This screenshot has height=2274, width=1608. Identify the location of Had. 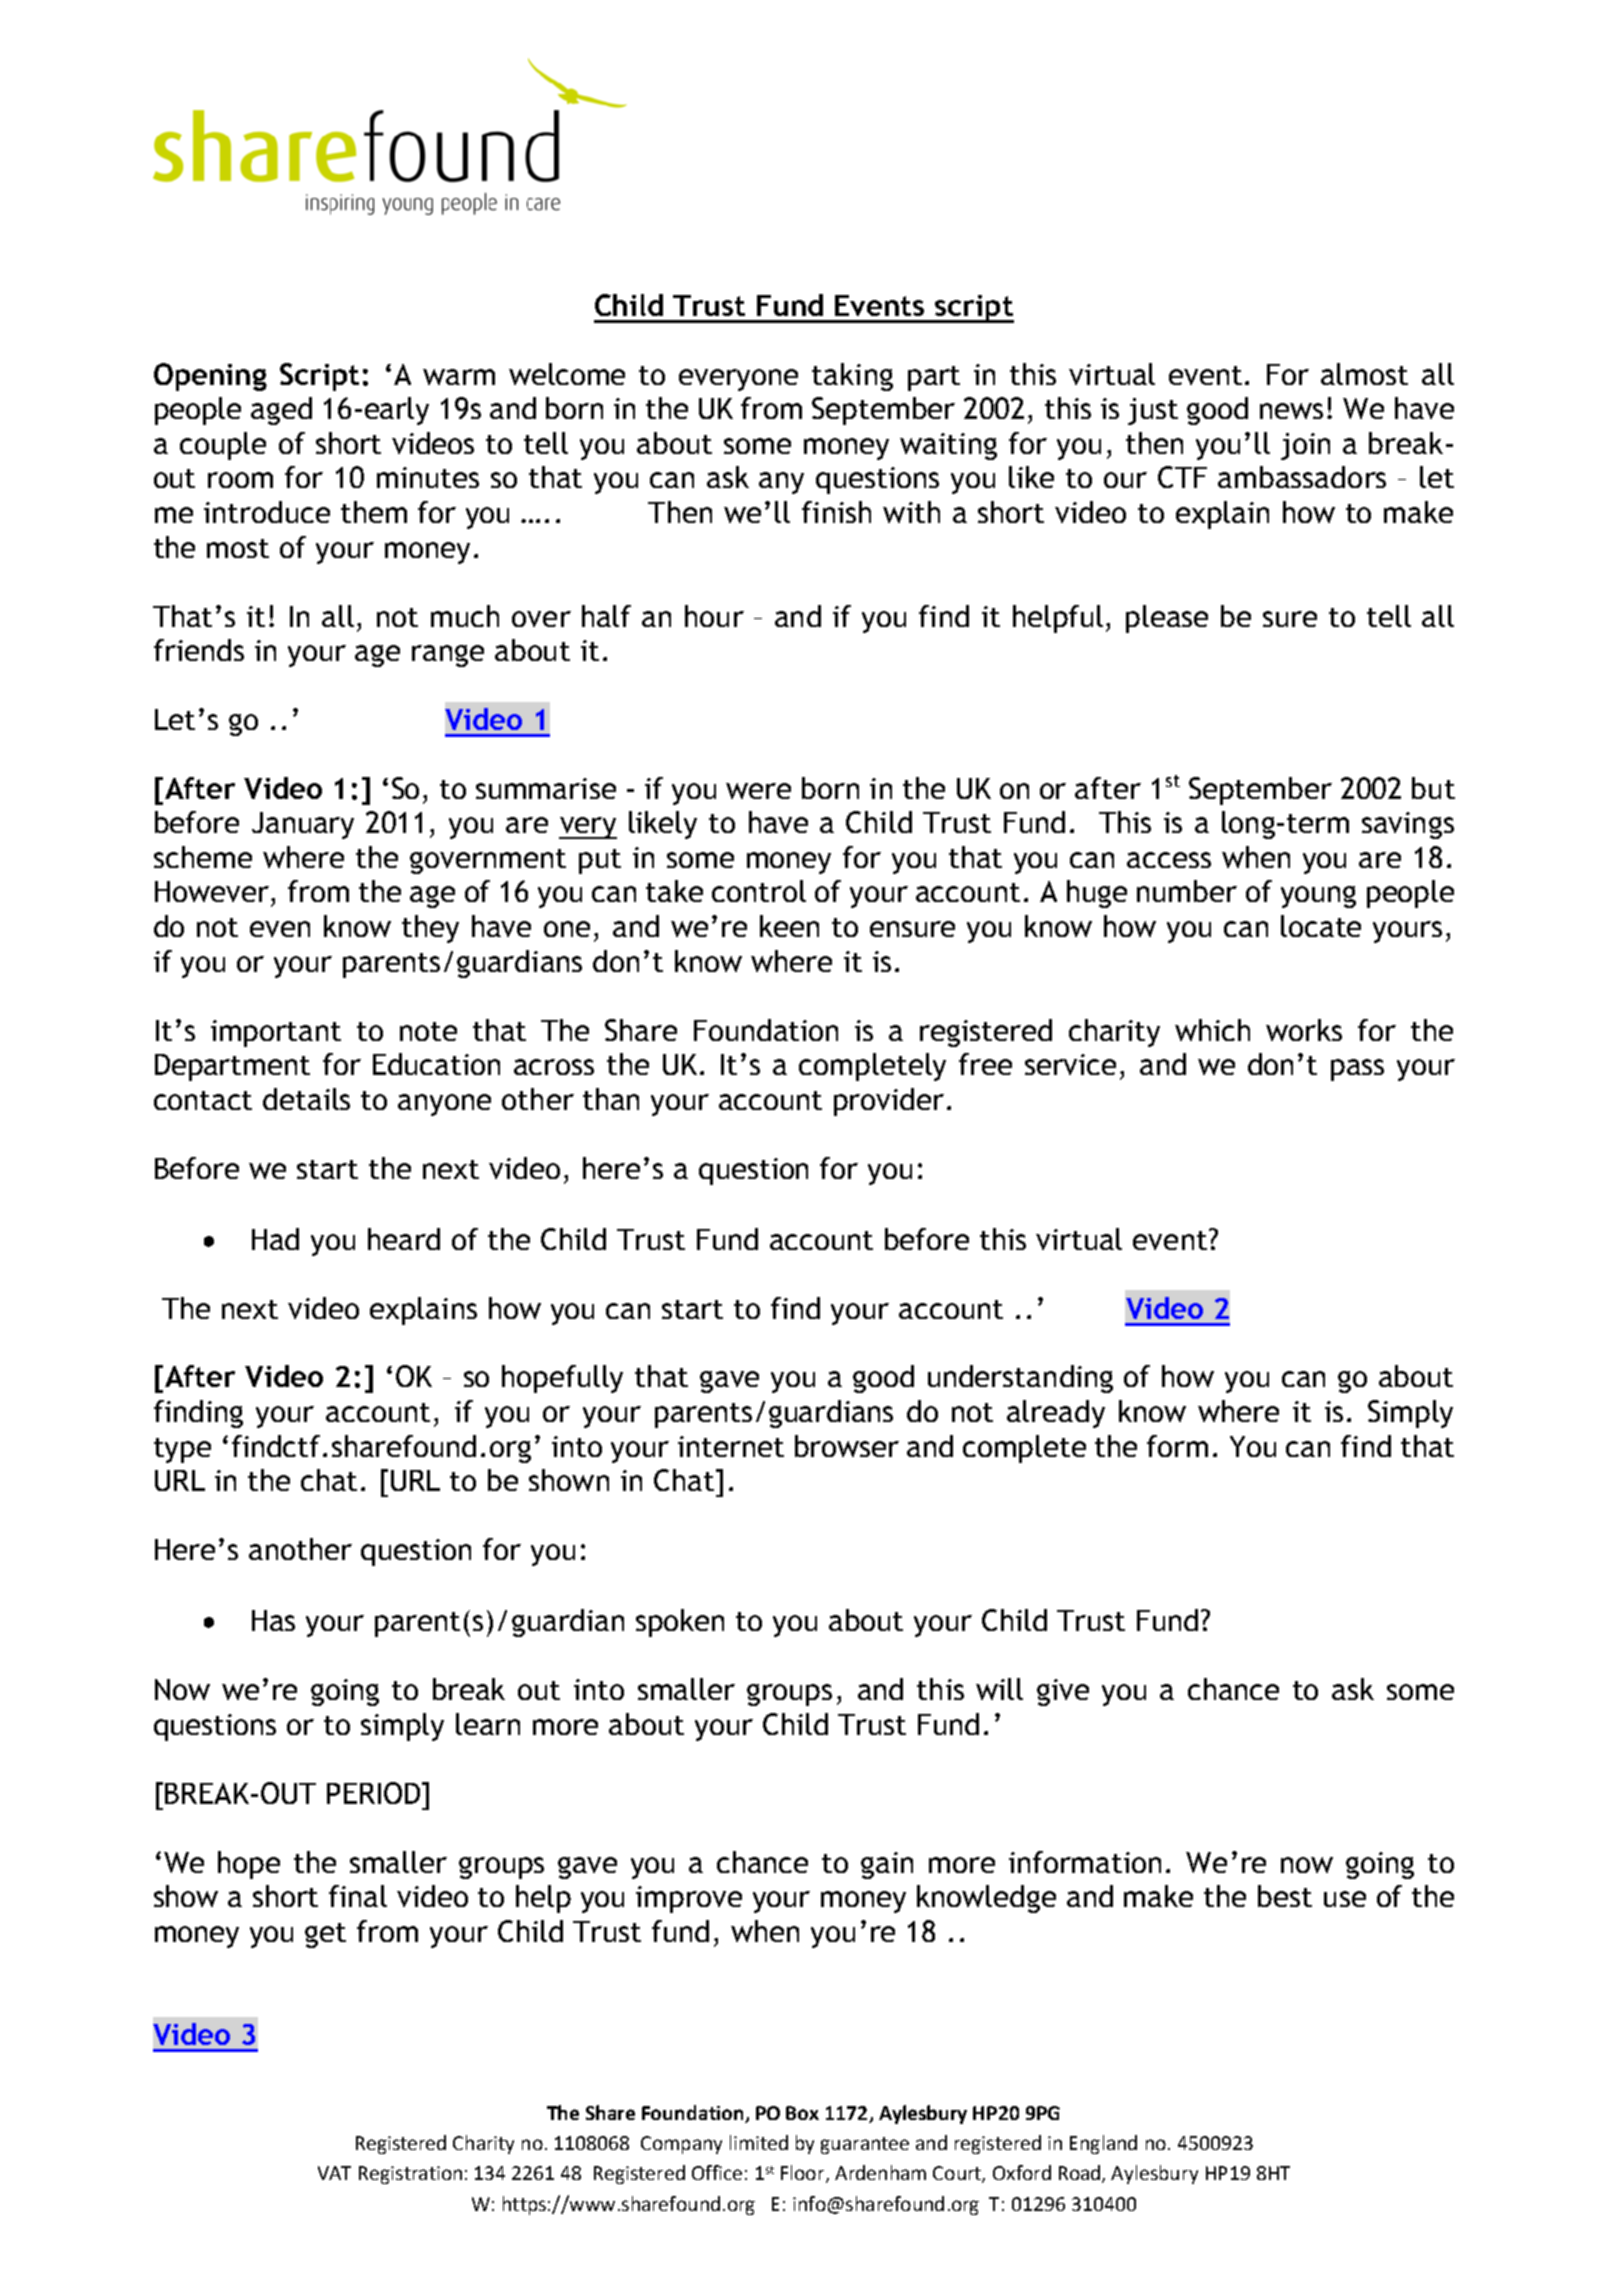
(275, 1239).
